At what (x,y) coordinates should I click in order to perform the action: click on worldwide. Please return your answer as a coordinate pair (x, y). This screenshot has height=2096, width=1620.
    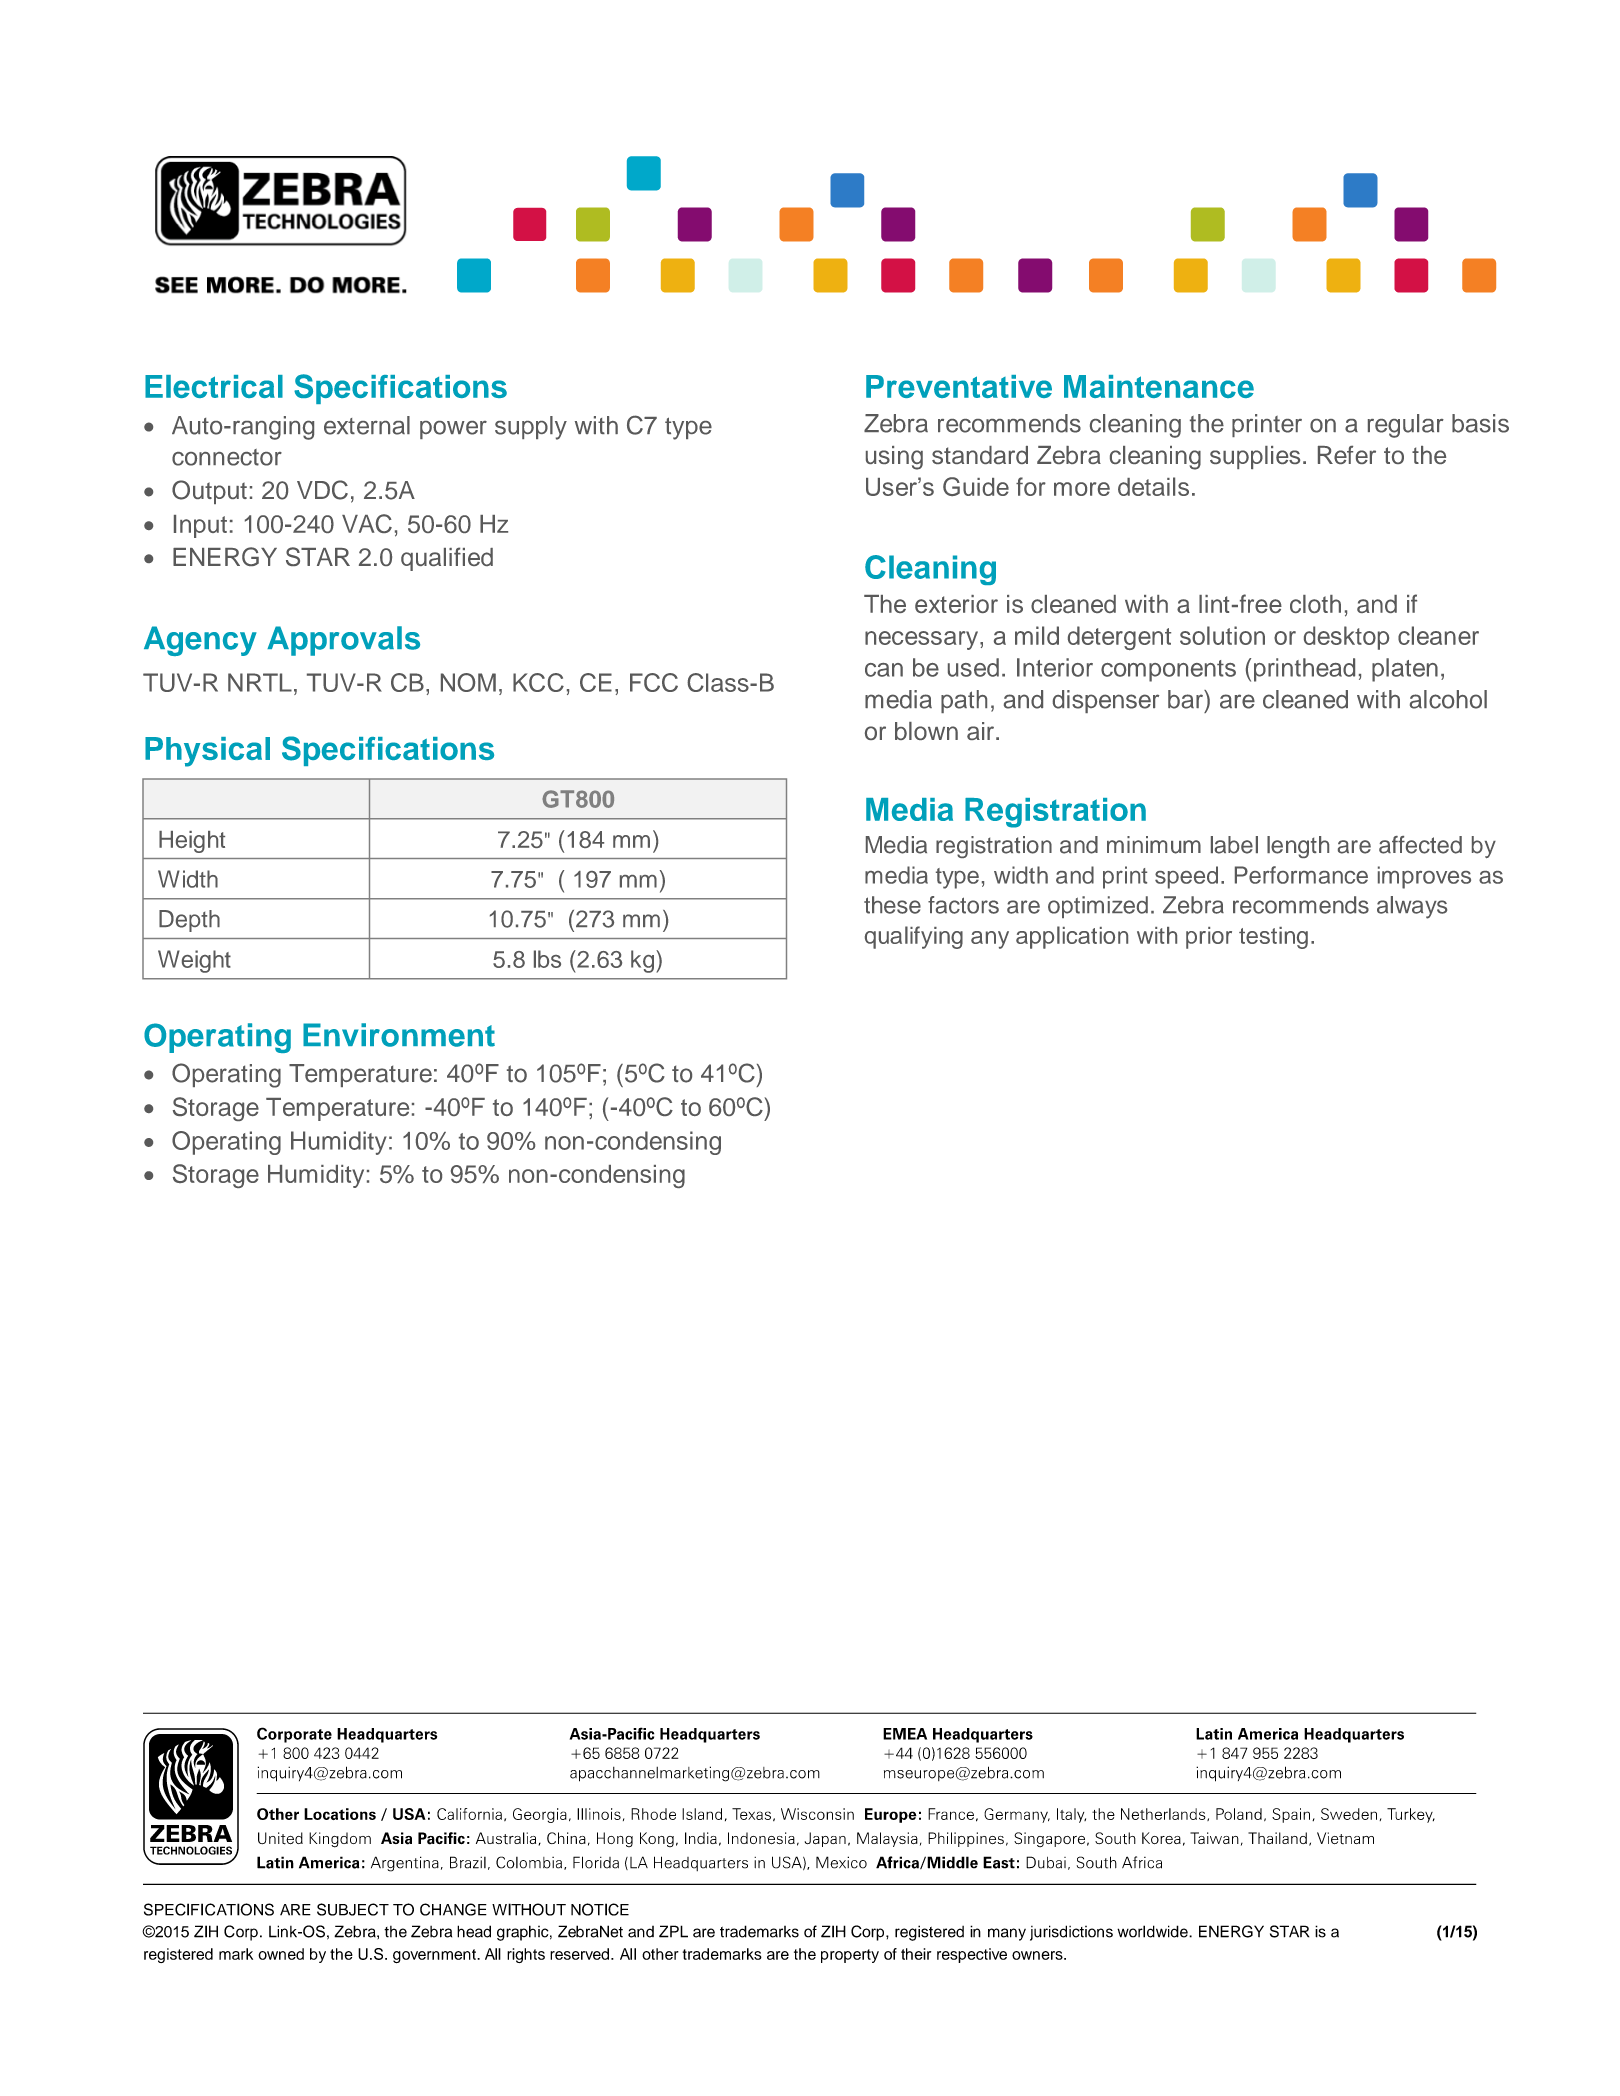
    Looking at the image, I should click on (1153, 1931).
